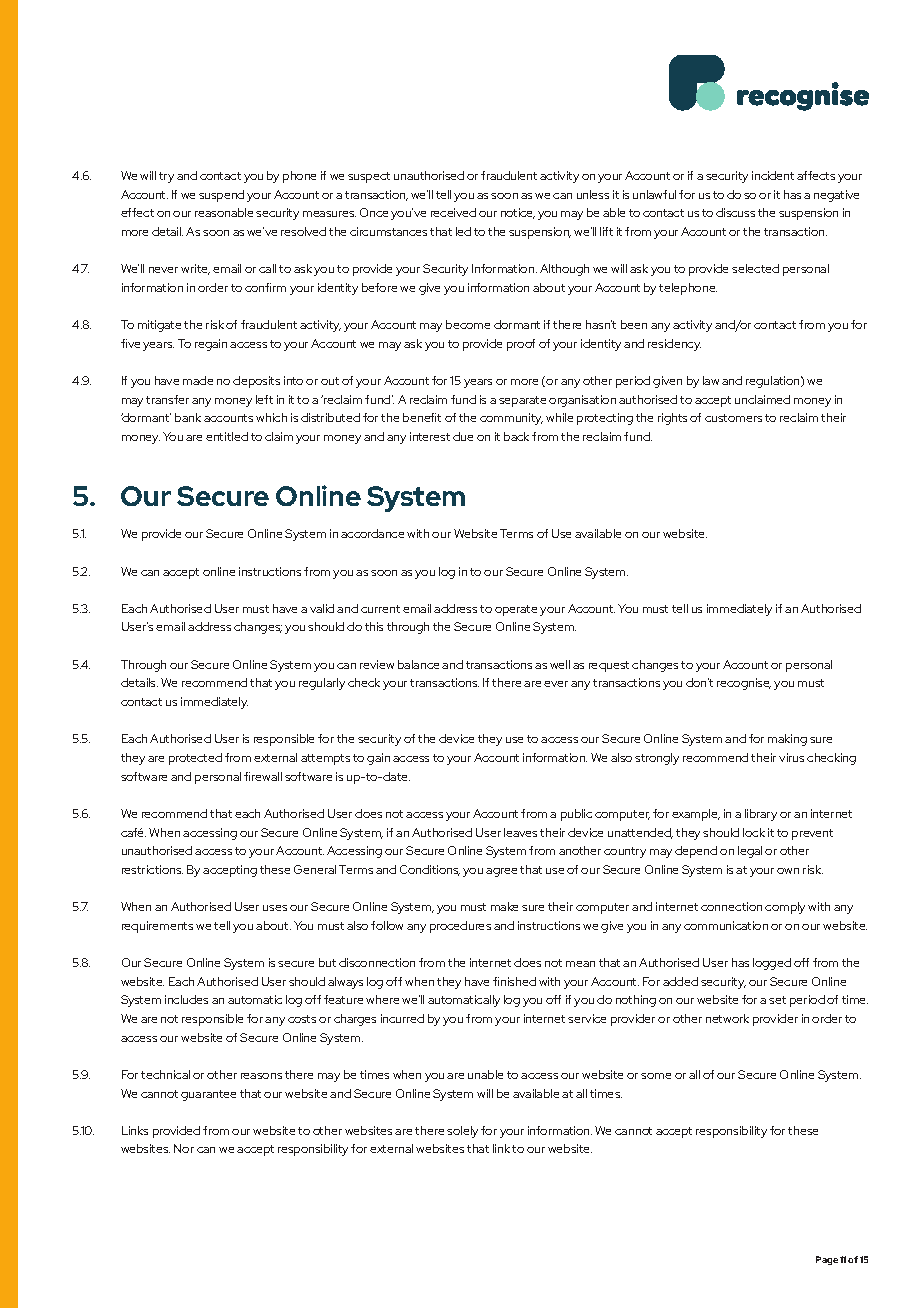  I want to click on Nor, so click(184, 1148).
